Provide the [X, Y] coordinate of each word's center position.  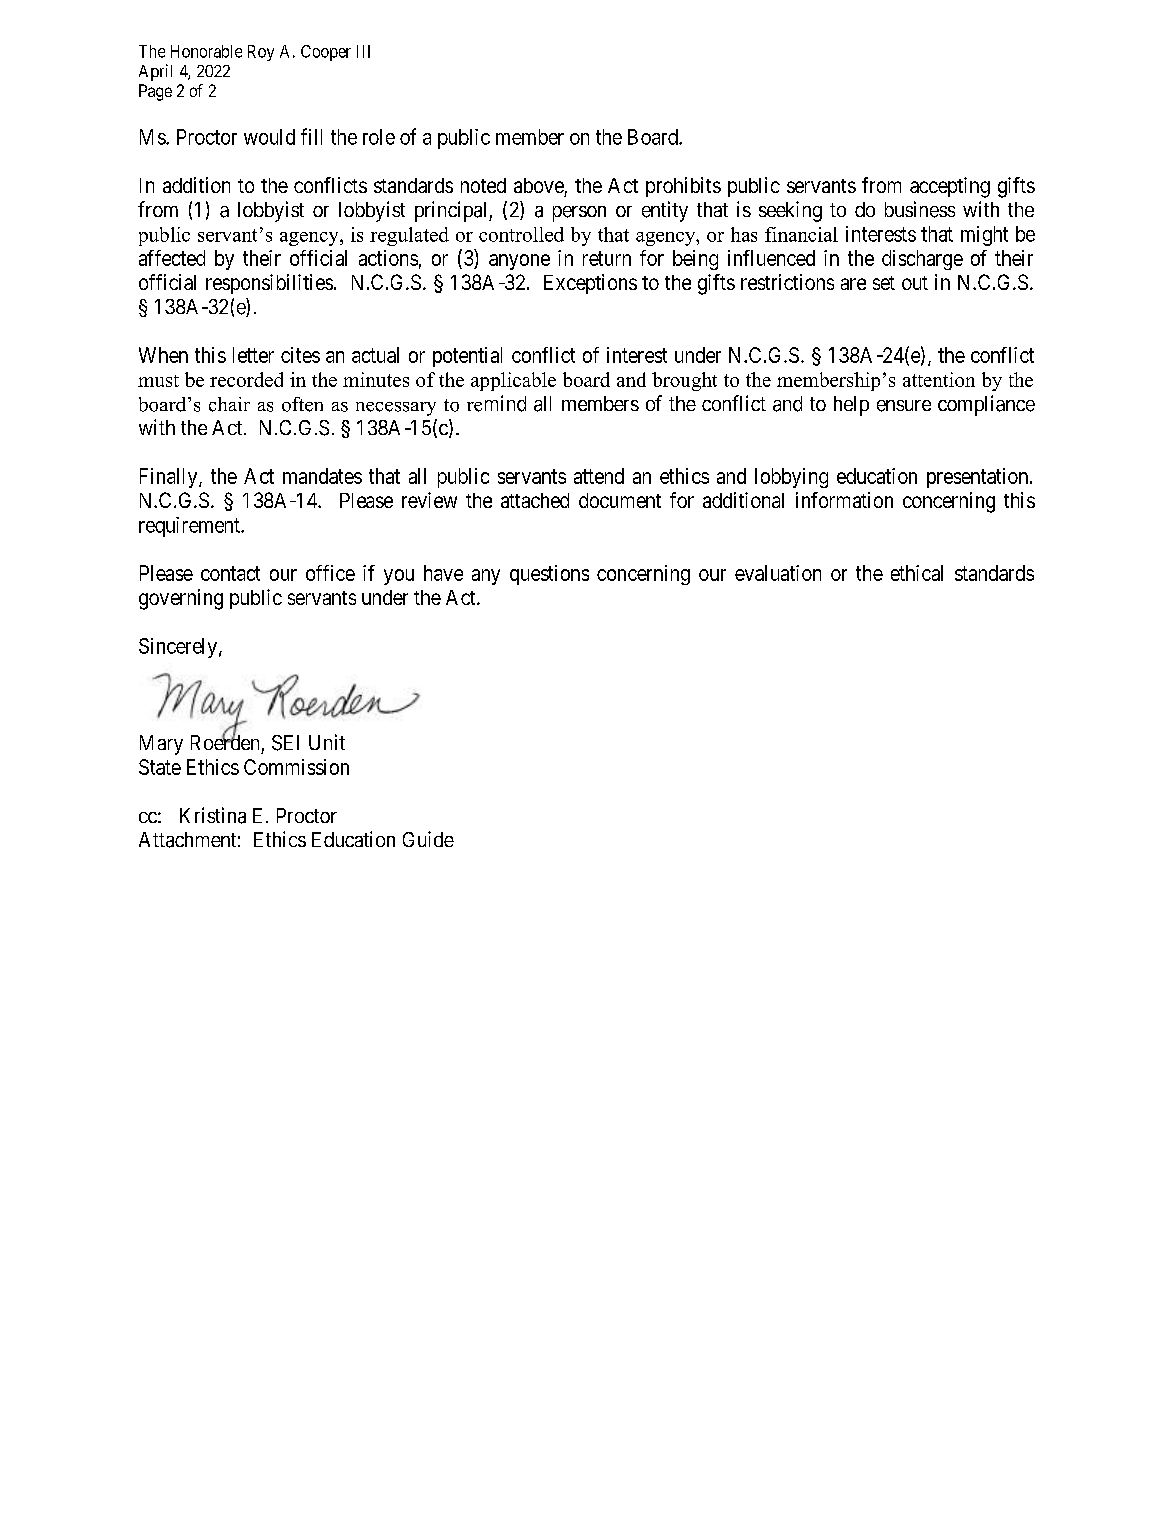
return [607, 258]
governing [181, 599]
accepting [950, 187]
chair [229, 404]
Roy [261, 53]
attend [599, 476]
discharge [922, 260]
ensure [904, 406]
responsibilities [269, 284]
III [363, 51]
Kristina [213, 815]
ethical [917, 573]
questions [549, 575]
